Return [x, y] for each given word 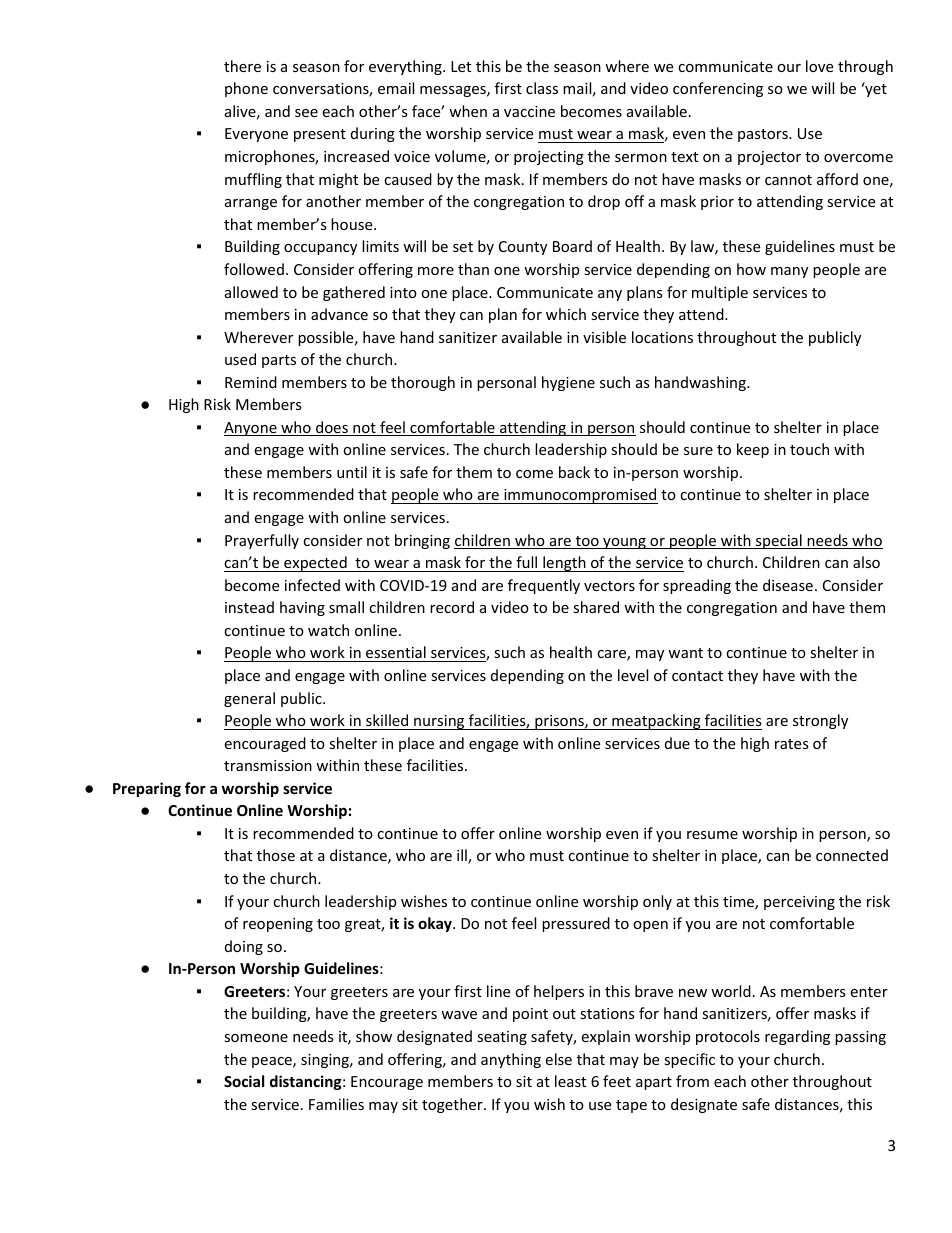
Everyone [256, 135]
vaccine [529, 111]
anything [511, 1060]
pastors [764, 135]
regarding [797, 1037]
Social [244, 1081]
